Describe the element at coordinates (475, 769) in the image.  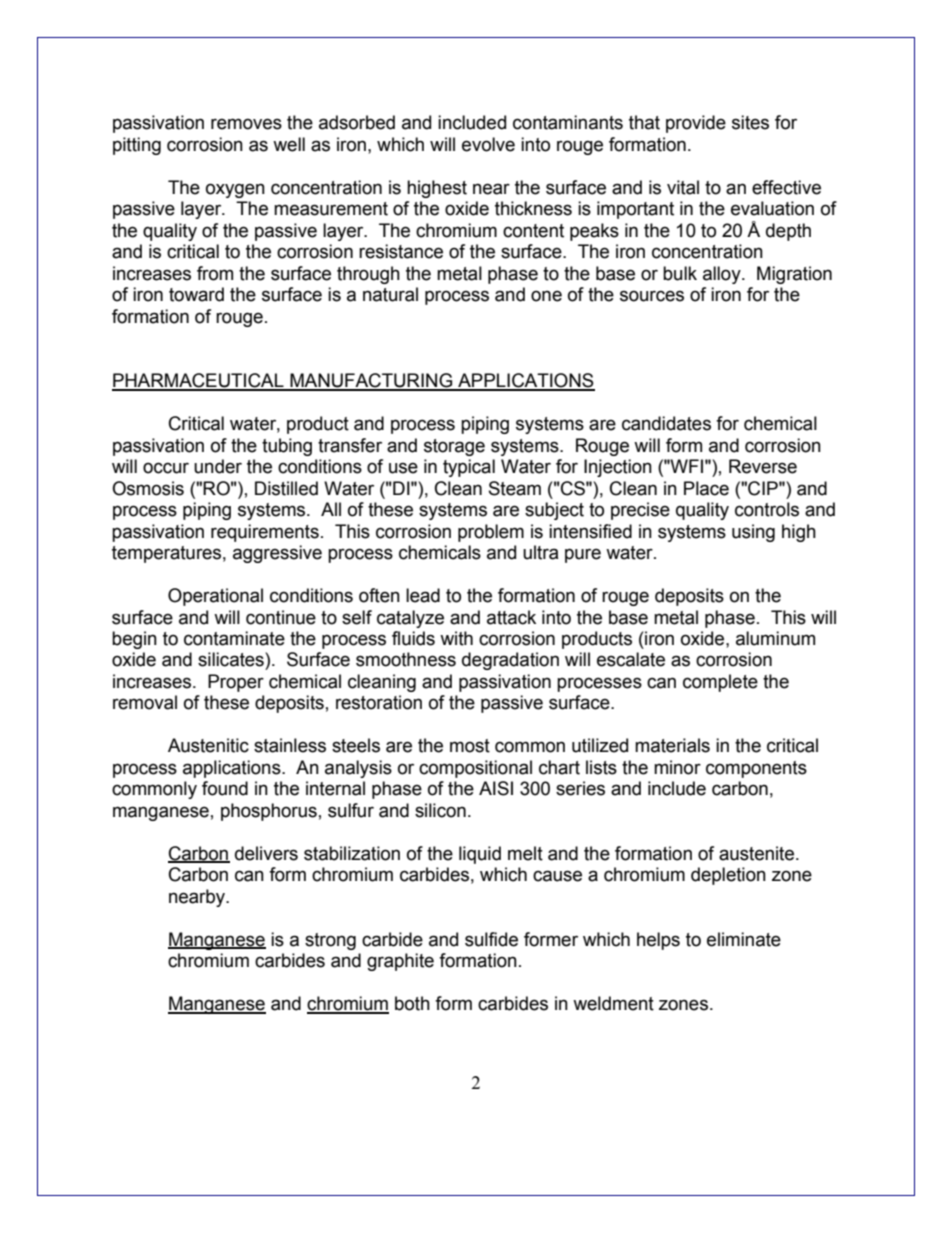
I see `compositional` at that location.
